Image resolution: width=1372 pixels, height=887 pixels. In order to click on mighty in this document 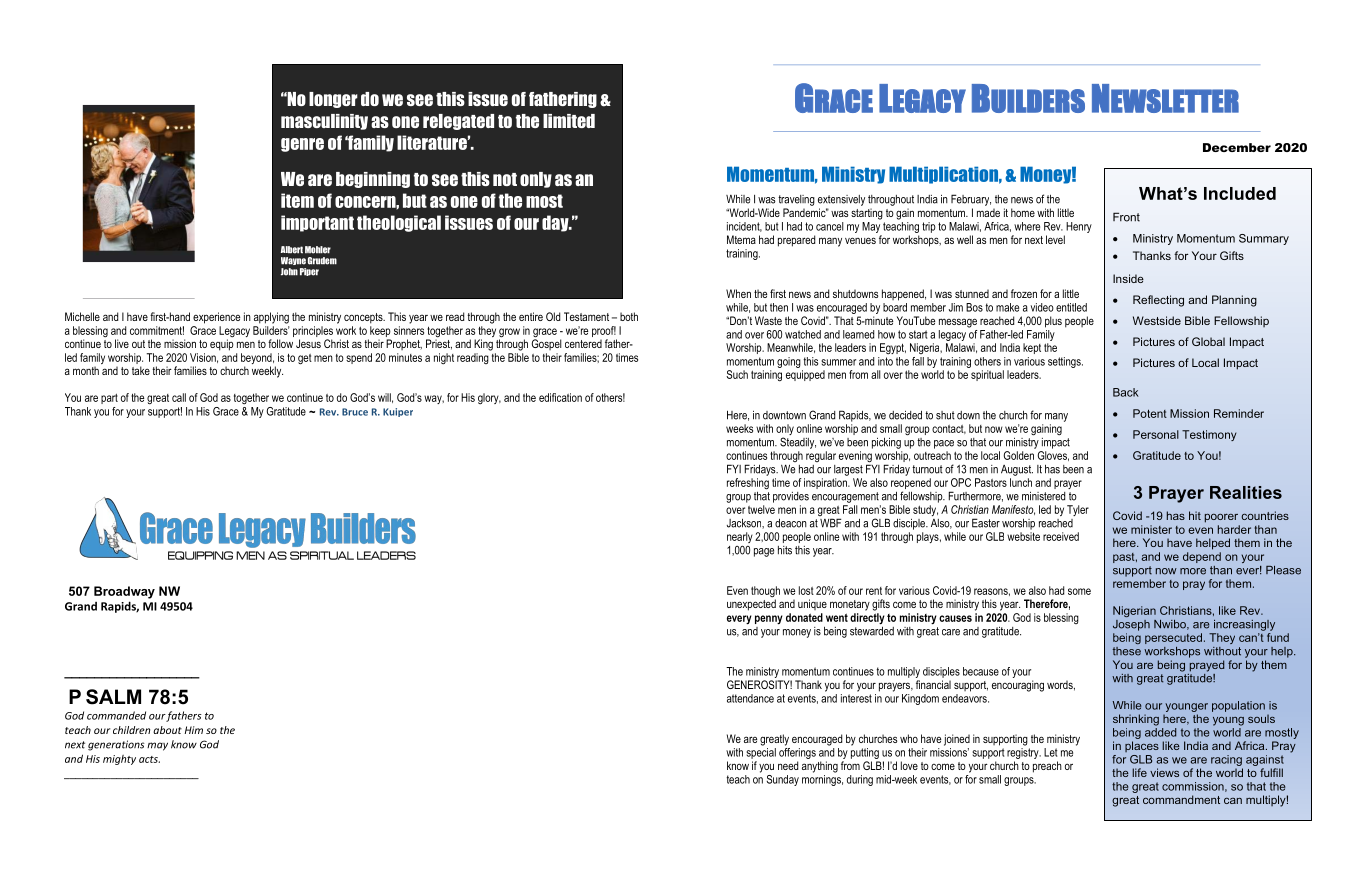, I will do `click(119, 760)`.
